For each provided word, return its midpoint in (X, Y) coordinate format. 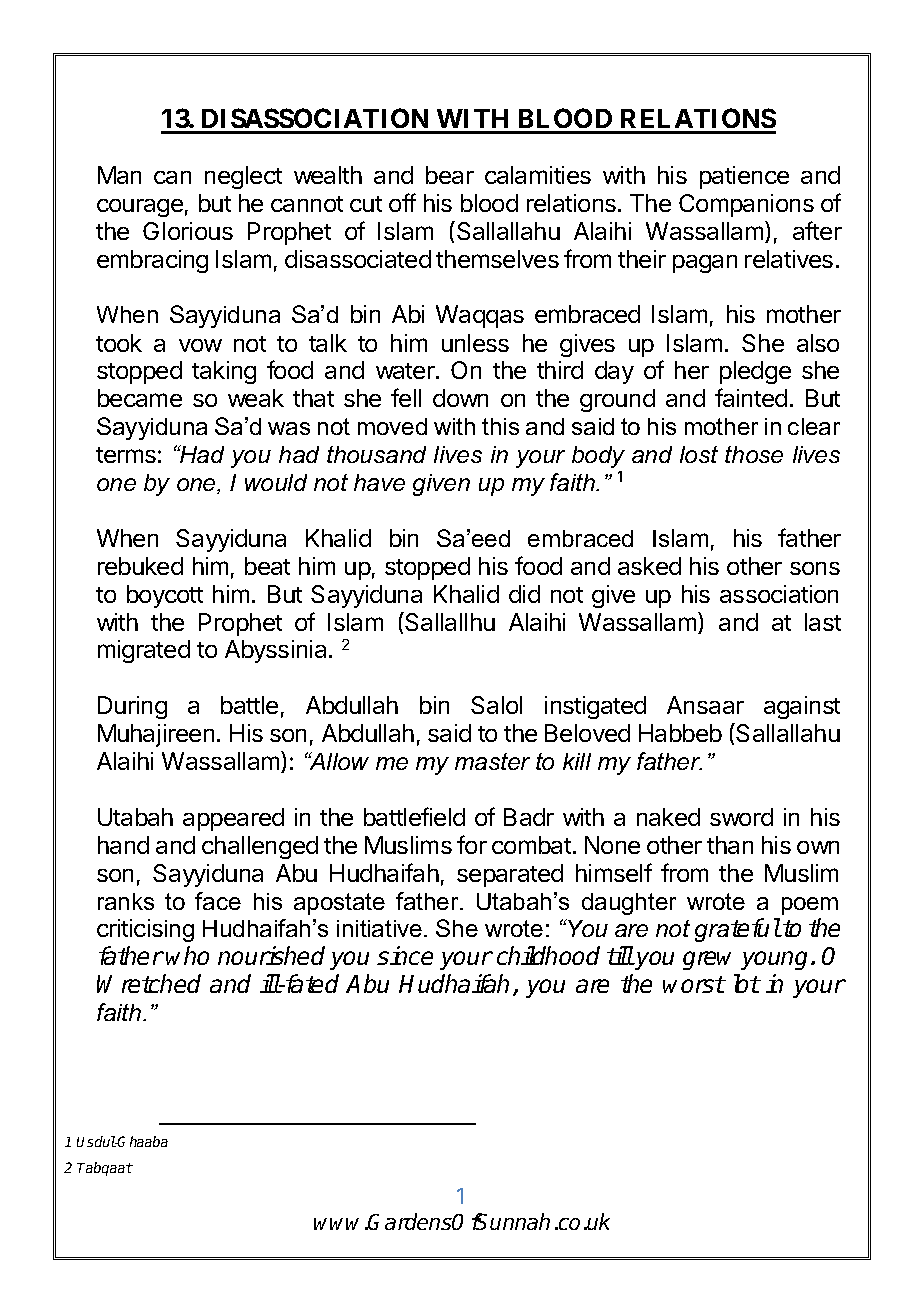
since (405, 955)
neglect (243, 177)
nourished (271, 955)
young (776, 960)
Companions (746, 205)
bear (450, 175)
